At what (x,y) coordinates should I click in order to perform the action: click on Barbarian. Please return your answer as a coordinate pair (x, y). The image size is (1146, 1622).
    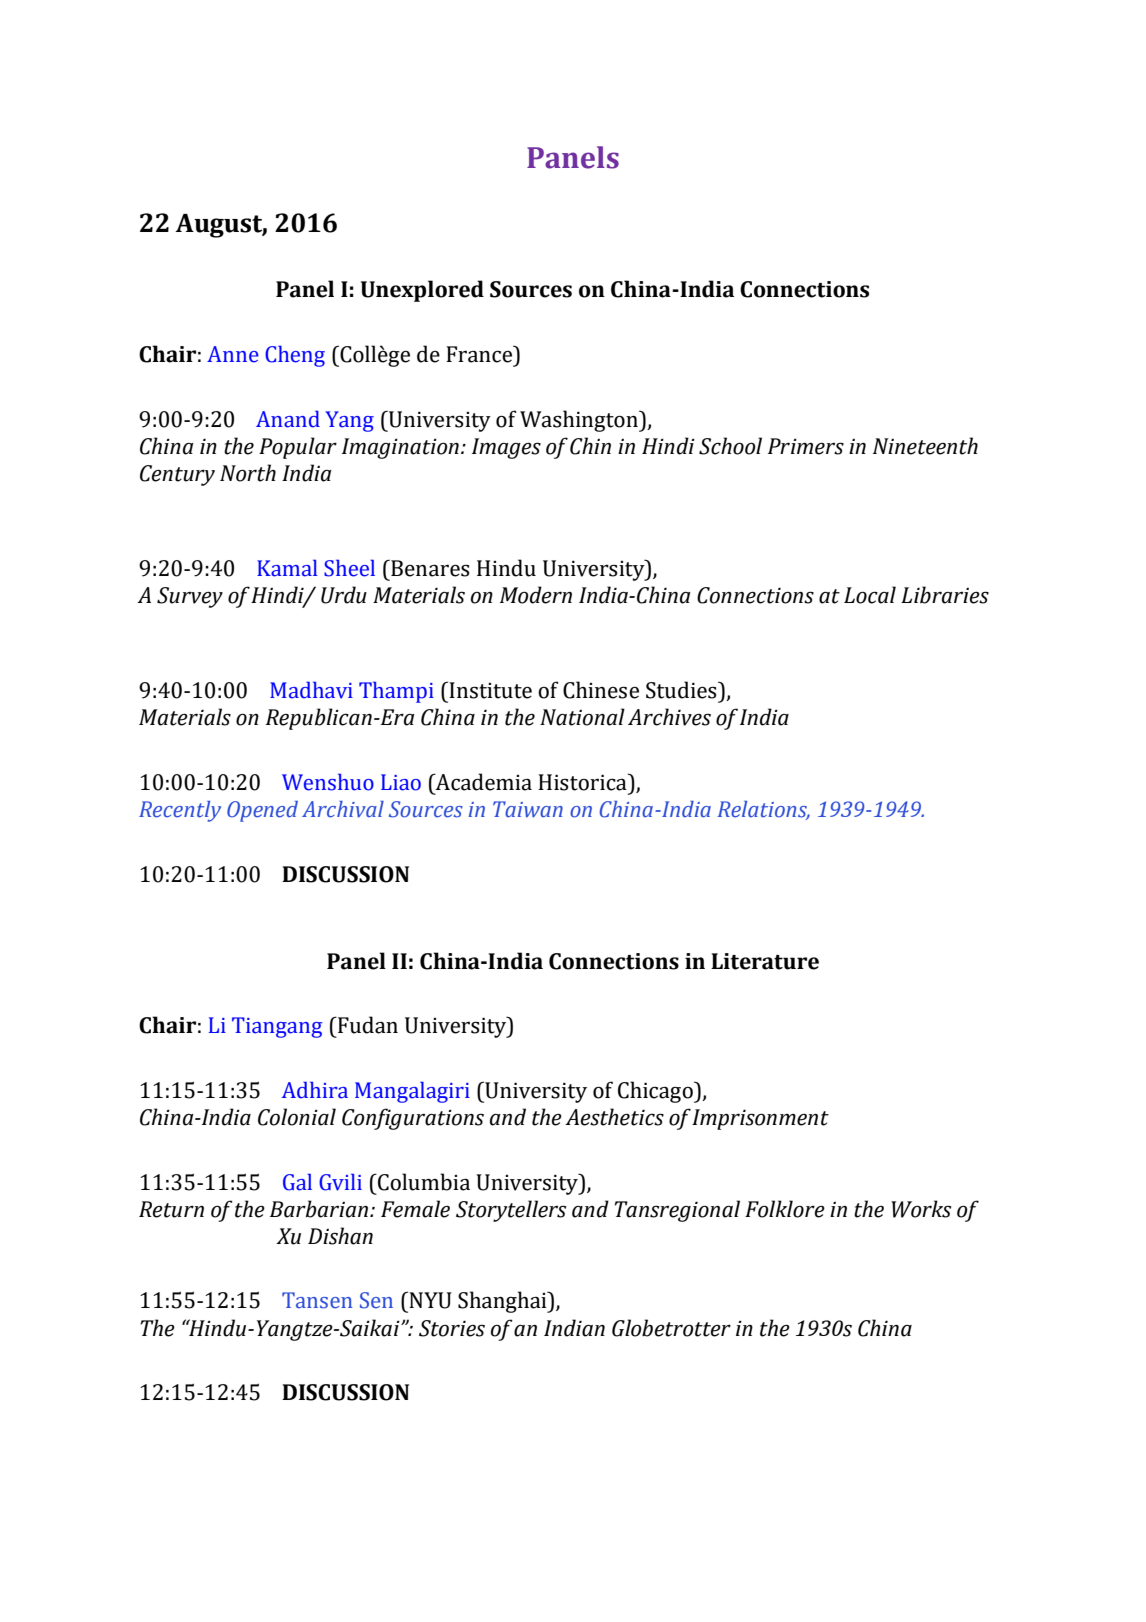
    Looking at the image, I should click on (320, 1209).
